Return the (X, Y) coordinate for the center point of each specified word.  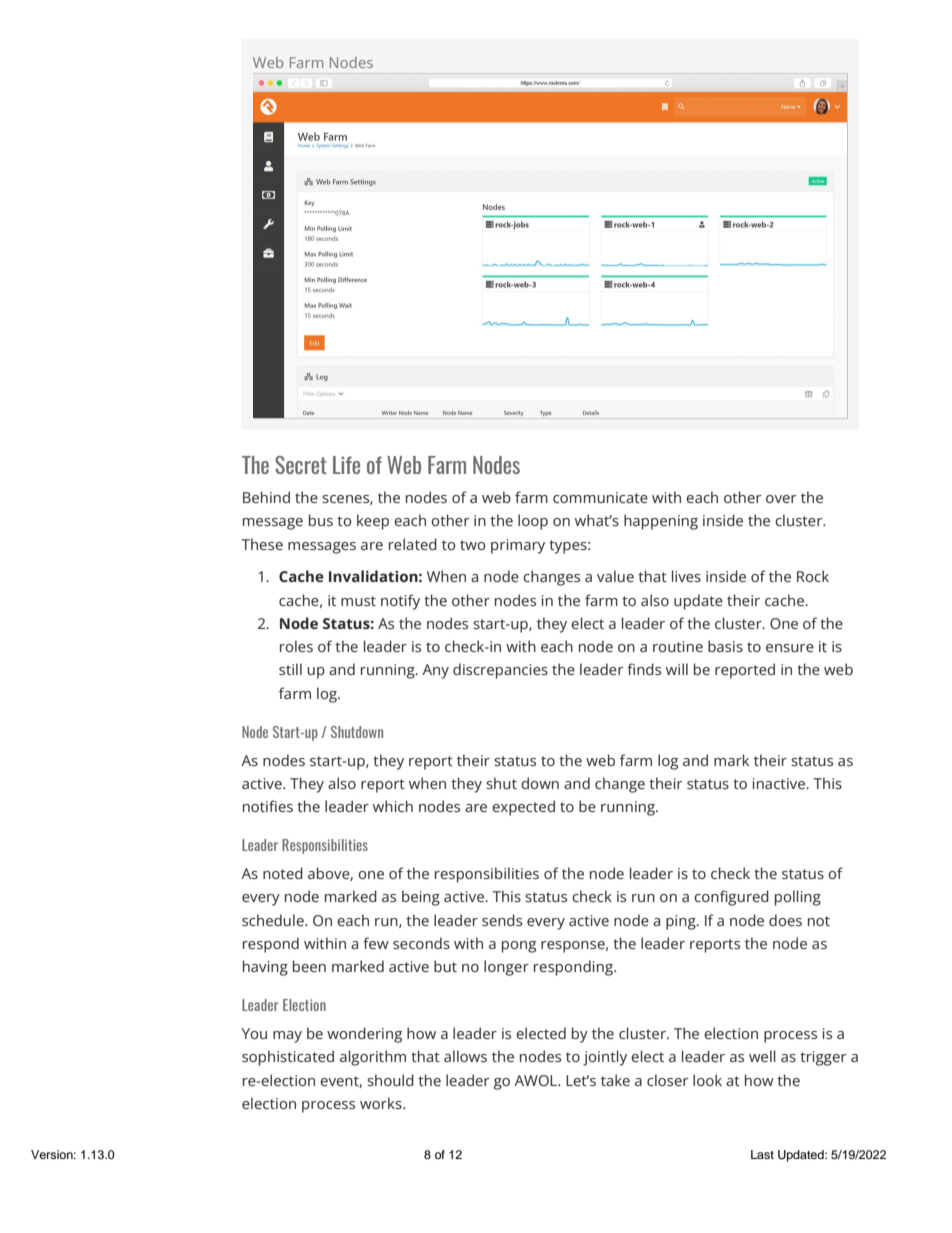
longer (506, 968)
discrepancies (500, 671)
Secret (301, 465)
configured (731, 898)
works (382, 1103)
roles (296, 646)
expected (523, 808)
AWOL (537, 1080)
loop (533, 522)
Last (762, 1154)
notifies (268, 806)
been (309, 966)
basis (725, 646)
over (781, 499)
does (785, 920)
